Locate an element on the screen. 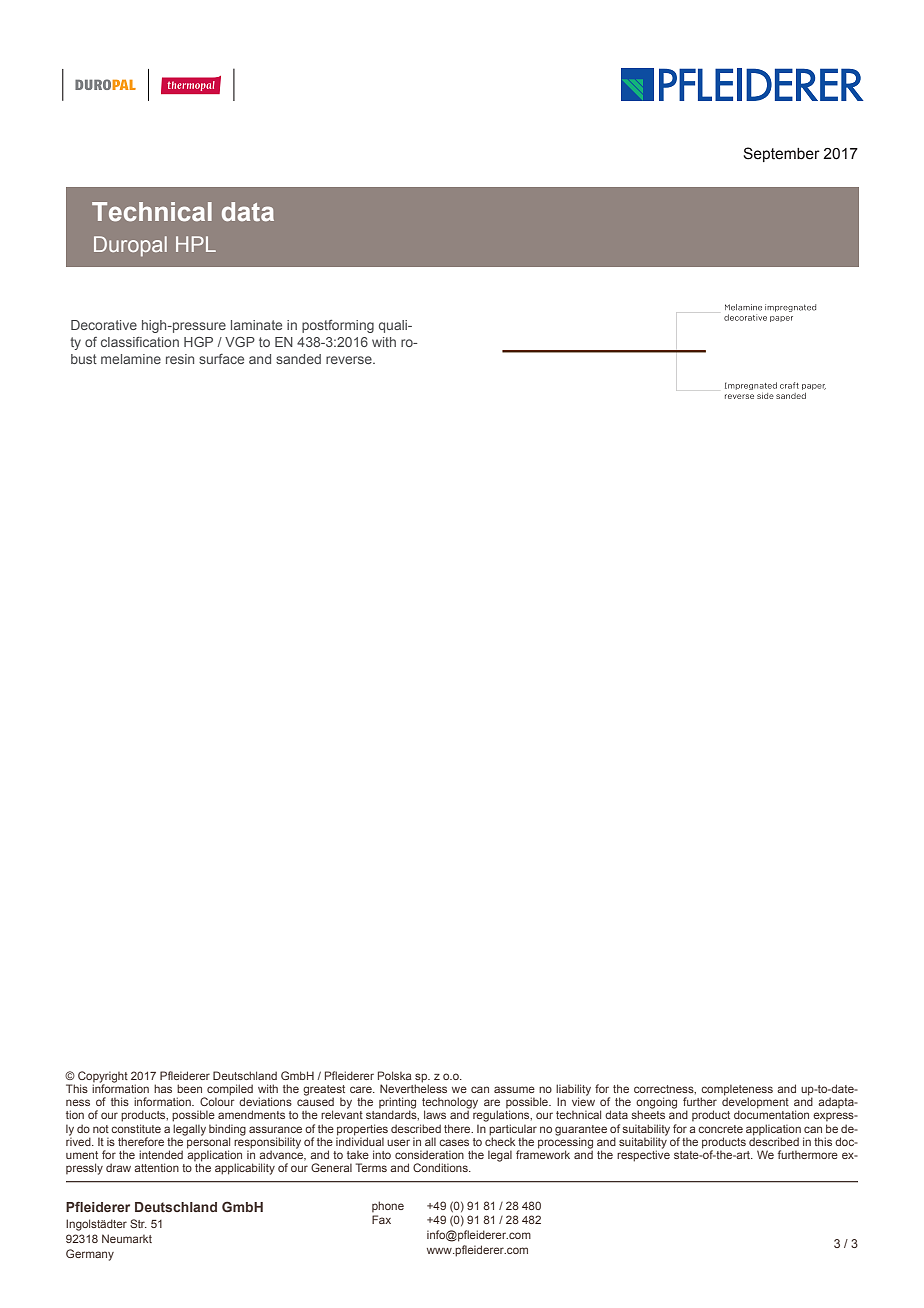  September is located at coordinates (781, 154).
